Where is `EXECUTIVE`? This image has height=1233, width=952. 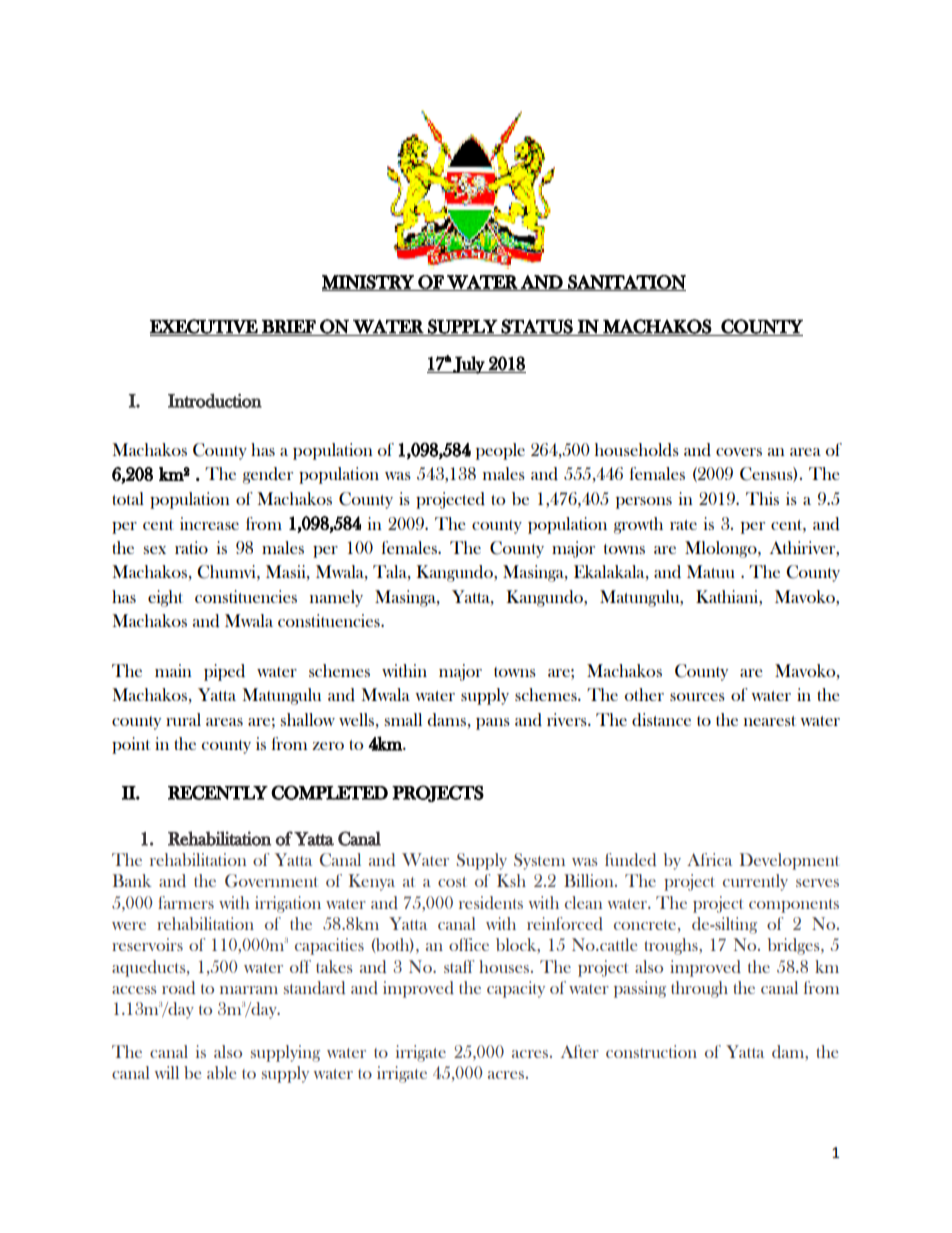 EXECUTIVE is located at coordinates (205, 327).
